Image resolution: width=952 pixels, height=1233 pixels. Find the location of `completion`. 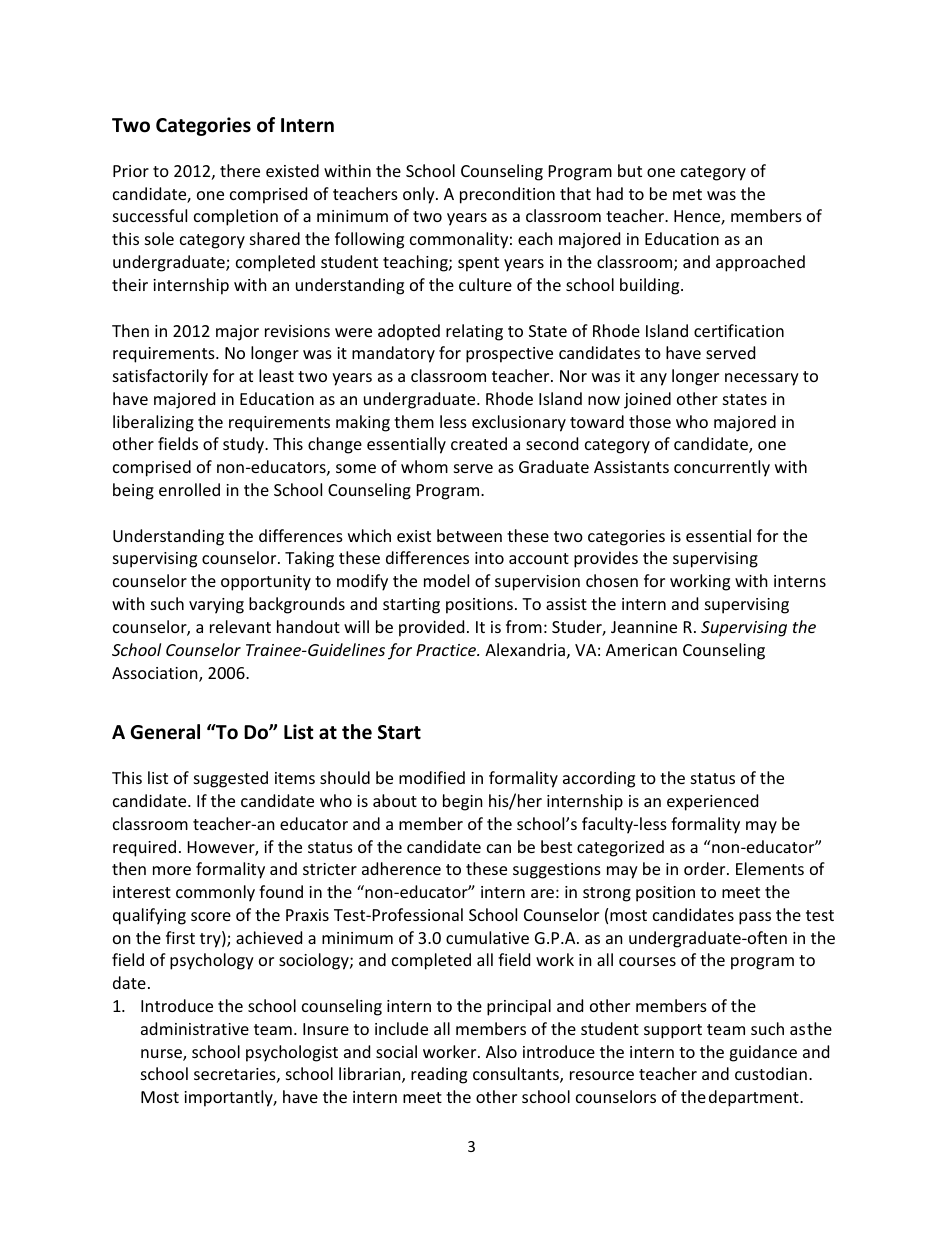

completion is located at coordinates (236, 217).
